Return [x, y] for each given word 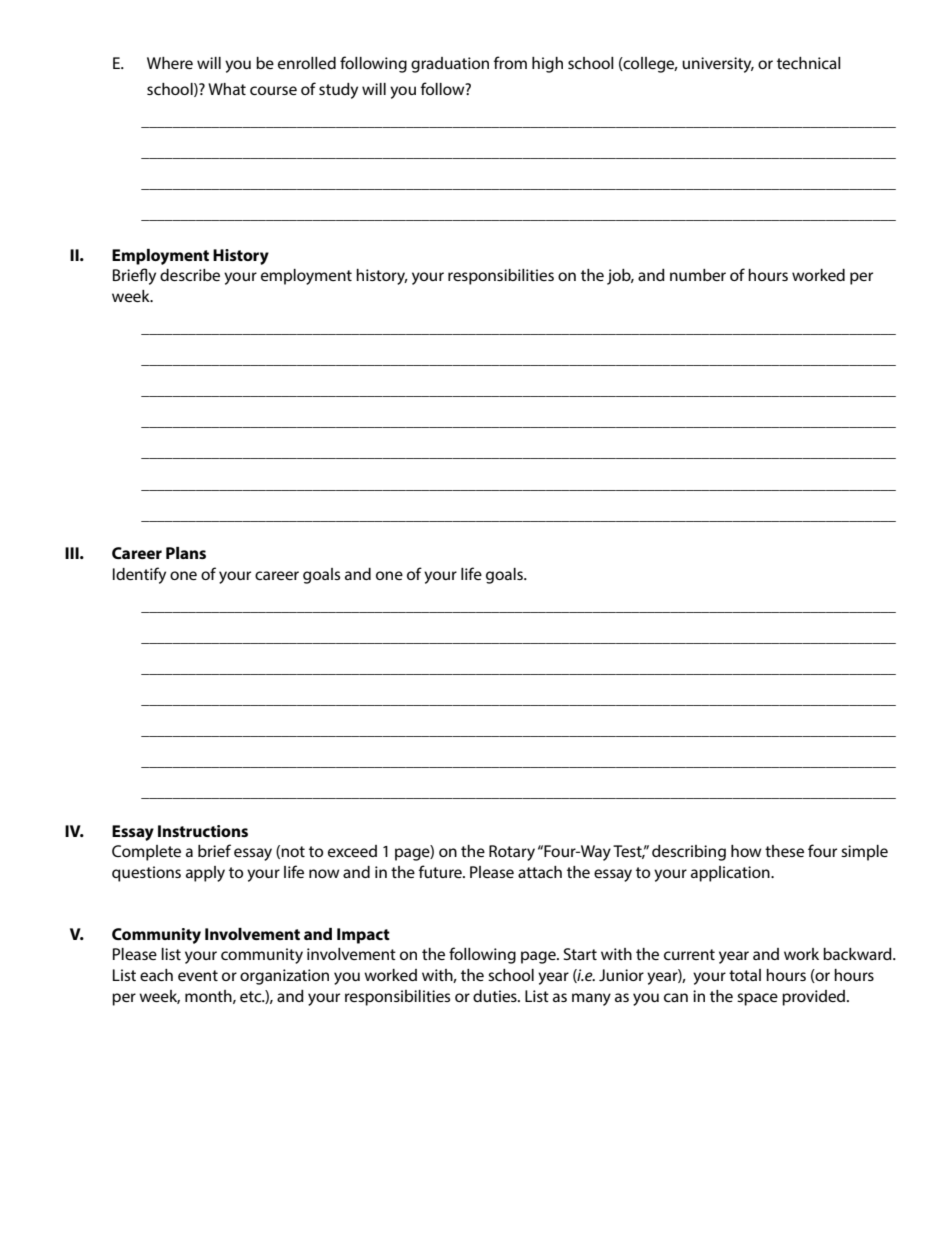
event [198, 975]
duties [496, 996]
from [510, 62]
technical [809, 63]
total [745, 975]
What [227, 89]
